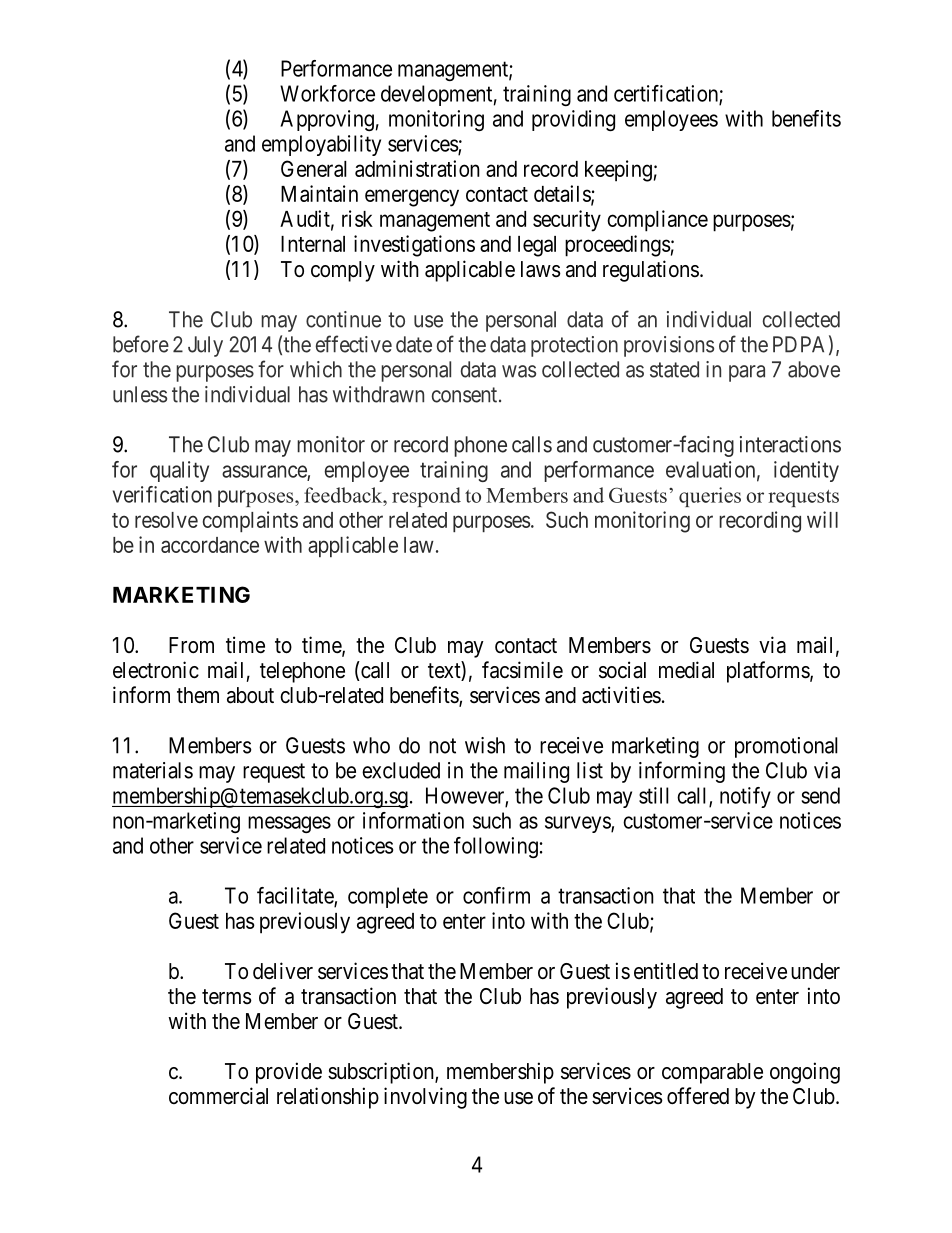 The image size is (952, 1233). Describe the element at coordinates (289, 824) in the screenshot. I see `messages` at that location.
